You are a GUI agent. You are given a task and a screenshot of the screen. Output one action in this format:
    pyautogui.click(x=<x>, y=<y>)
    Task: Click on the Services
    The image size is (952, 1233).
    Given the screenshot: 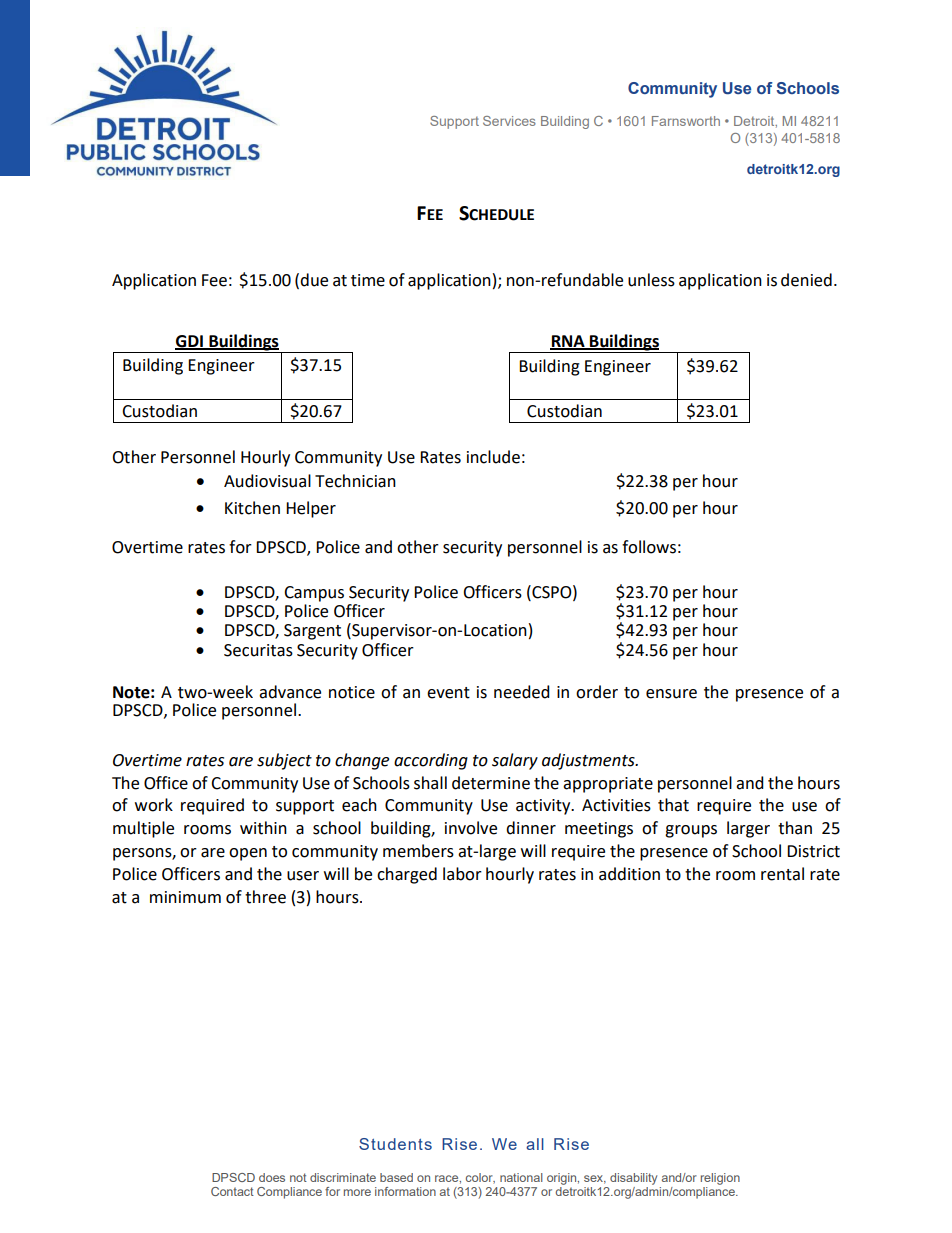 What is the action you would take?
    pyautogui.click(x=509, y=121)
